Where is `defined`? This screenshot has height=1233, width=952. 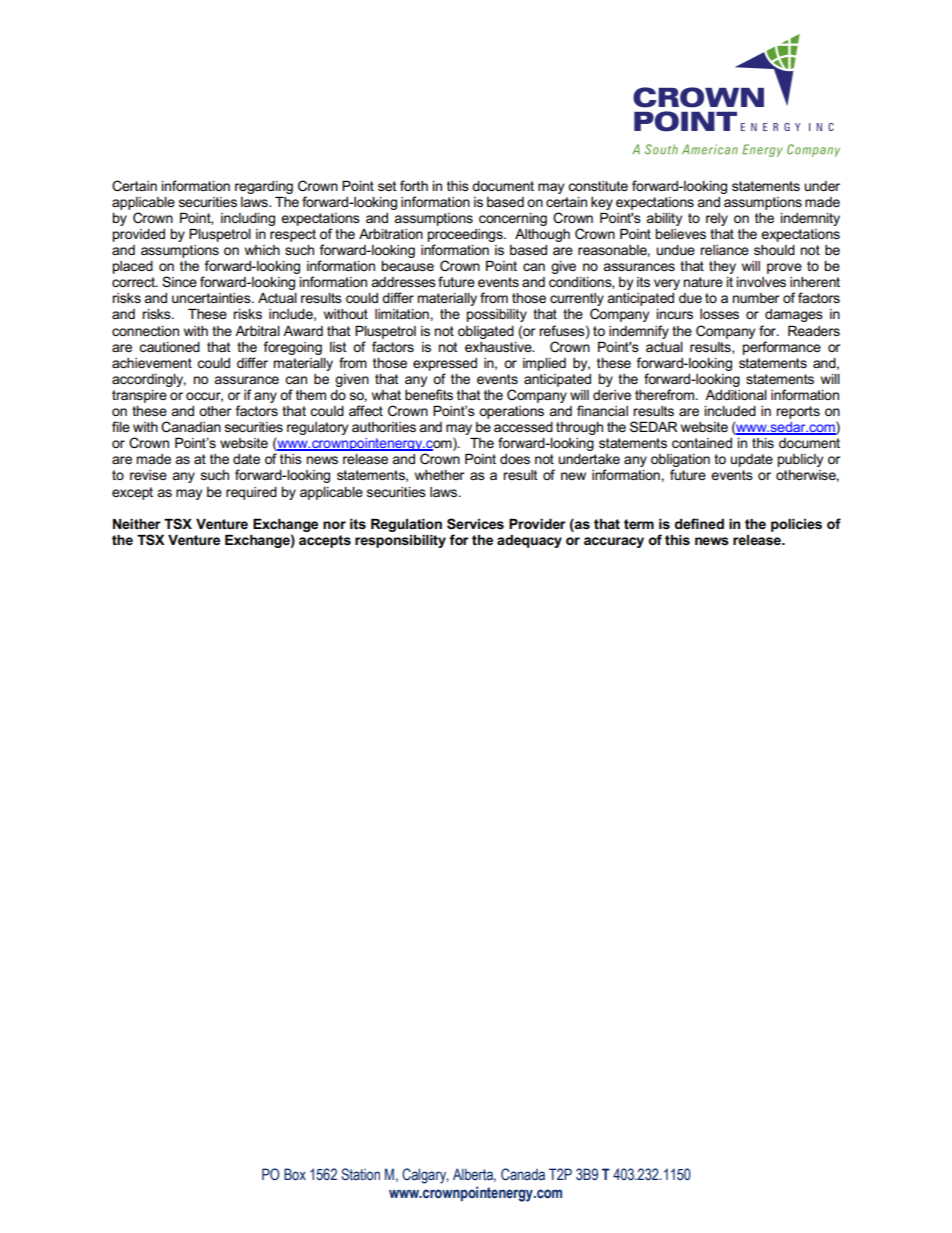
defined is located at coordinates (699, 523).
